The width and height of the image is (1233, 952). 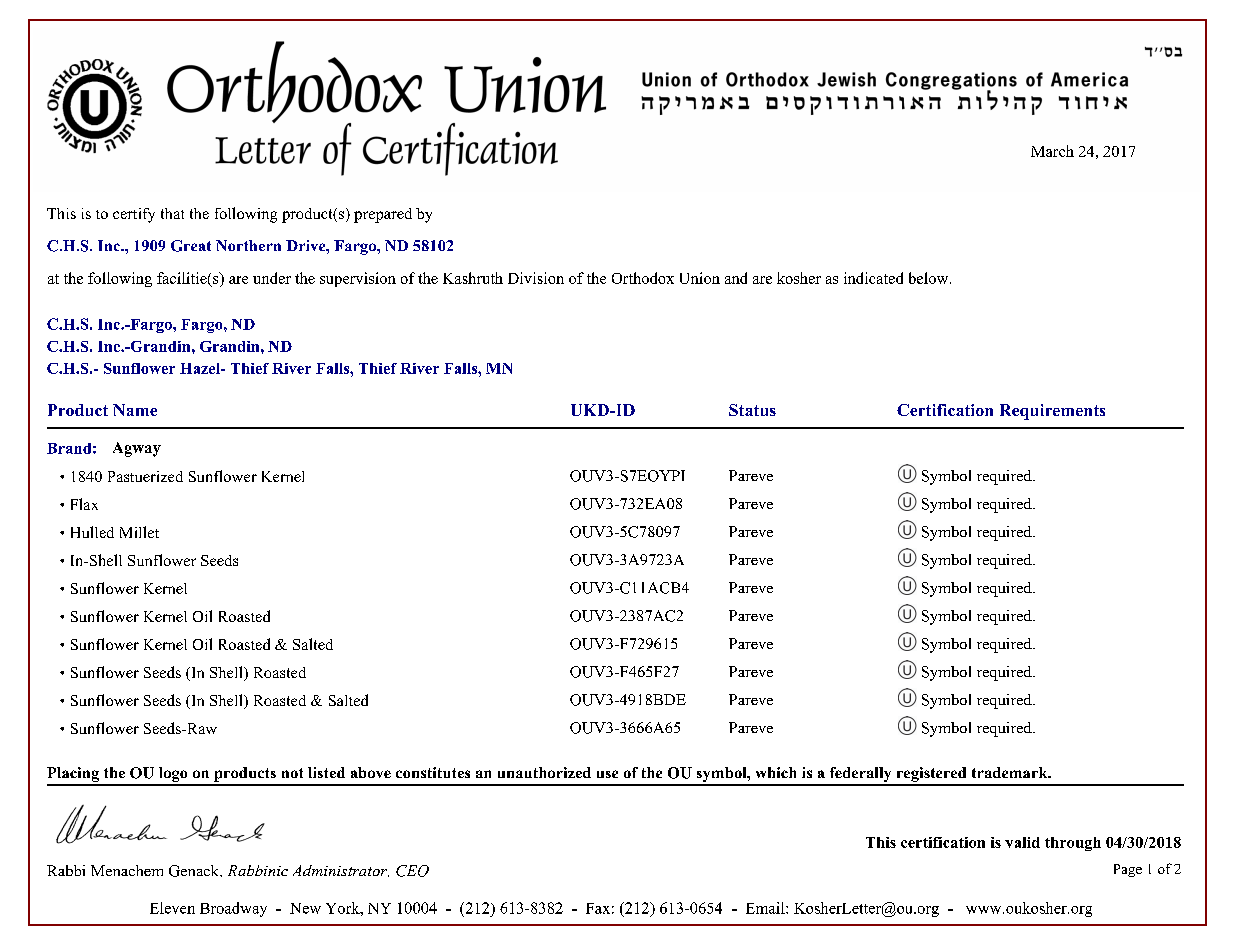 What do you see at coordinates (1011, 772) in the image?
I see `trademark` at bounding box center [1011, 772].
